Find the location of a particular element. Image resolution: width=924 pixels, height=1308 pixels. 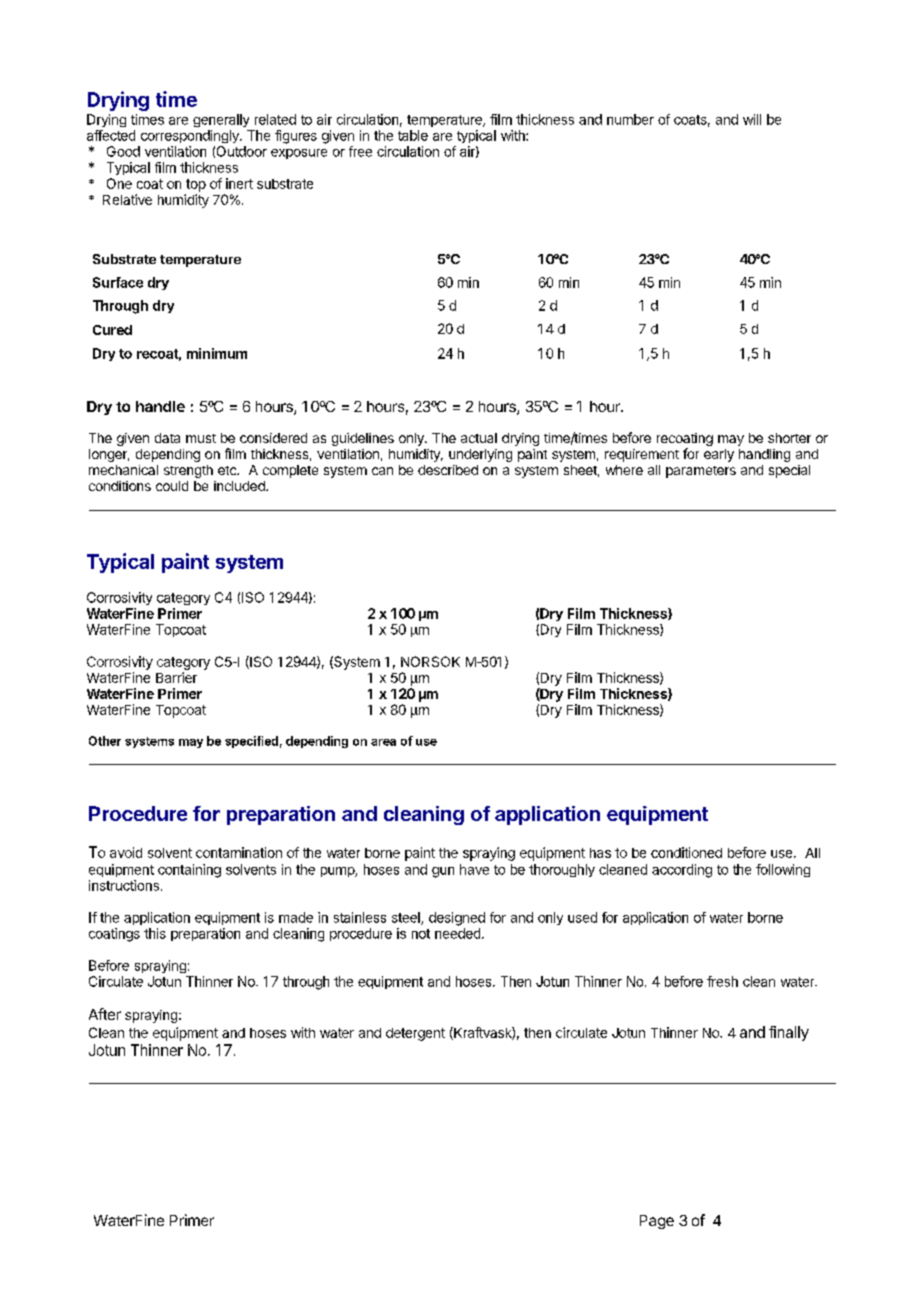

parameters is located at coordinates (701, 472).
